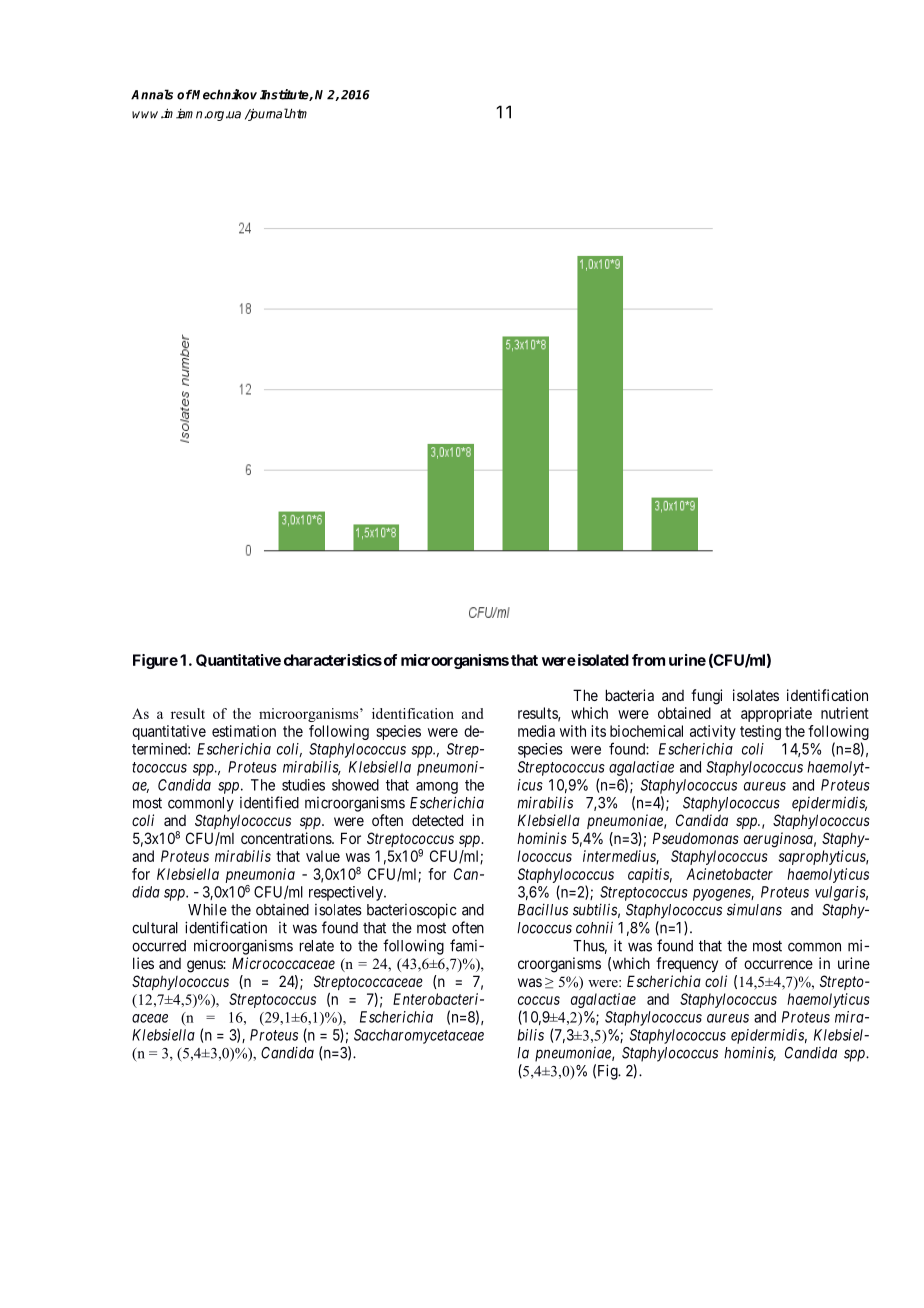  I want to click on Bacillus, so click(543, 909).
